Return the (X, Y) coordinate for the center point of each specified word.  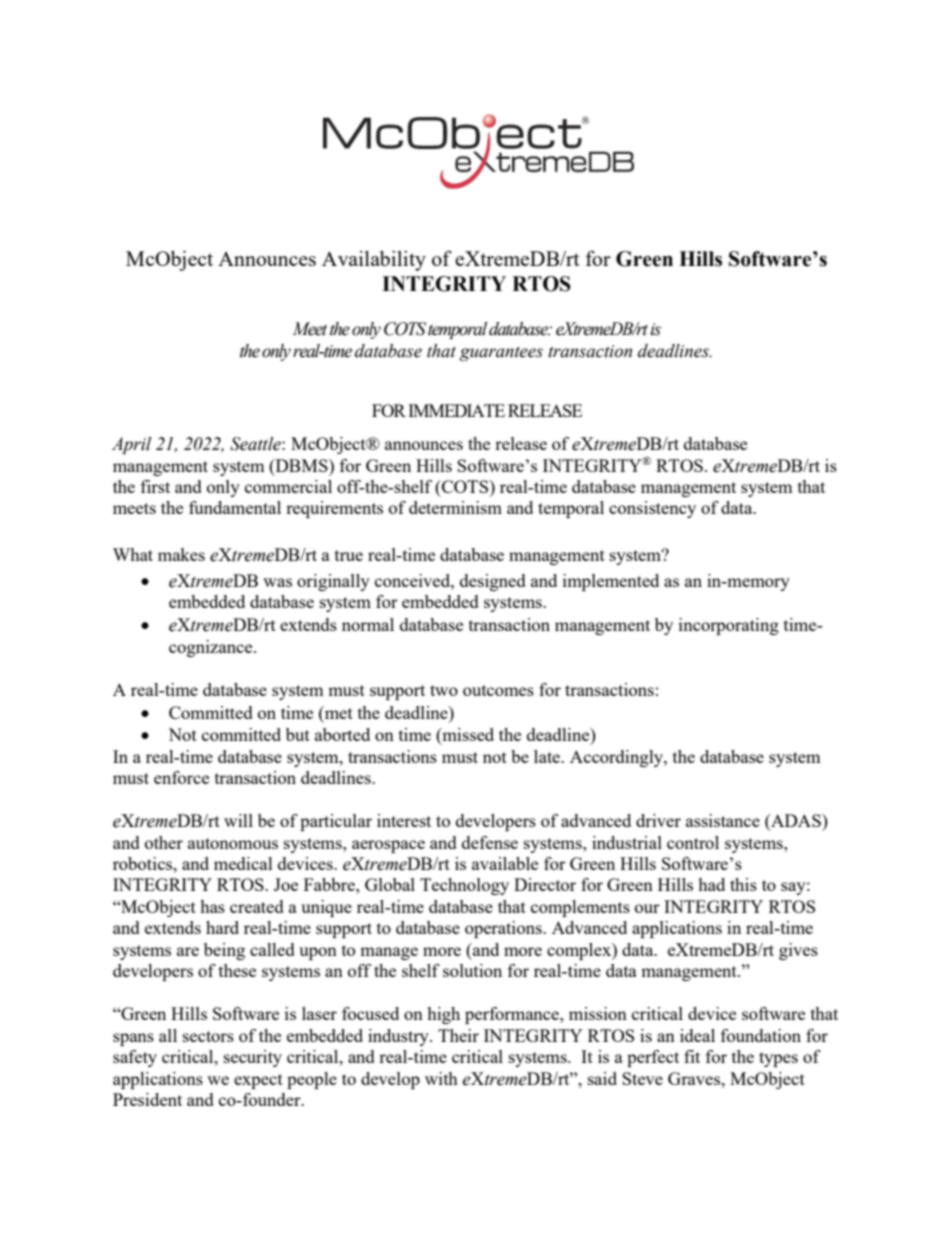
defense (490, 842)
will (238, 820)
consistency (652, 509)
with (441, 1078)
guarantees (501, 353)
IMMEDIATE (456, 410)
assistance (723, 820)
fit (692, 1056)
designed (493, 582)
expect (258, 1081)
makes (181, 554)
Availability (374, 261)
